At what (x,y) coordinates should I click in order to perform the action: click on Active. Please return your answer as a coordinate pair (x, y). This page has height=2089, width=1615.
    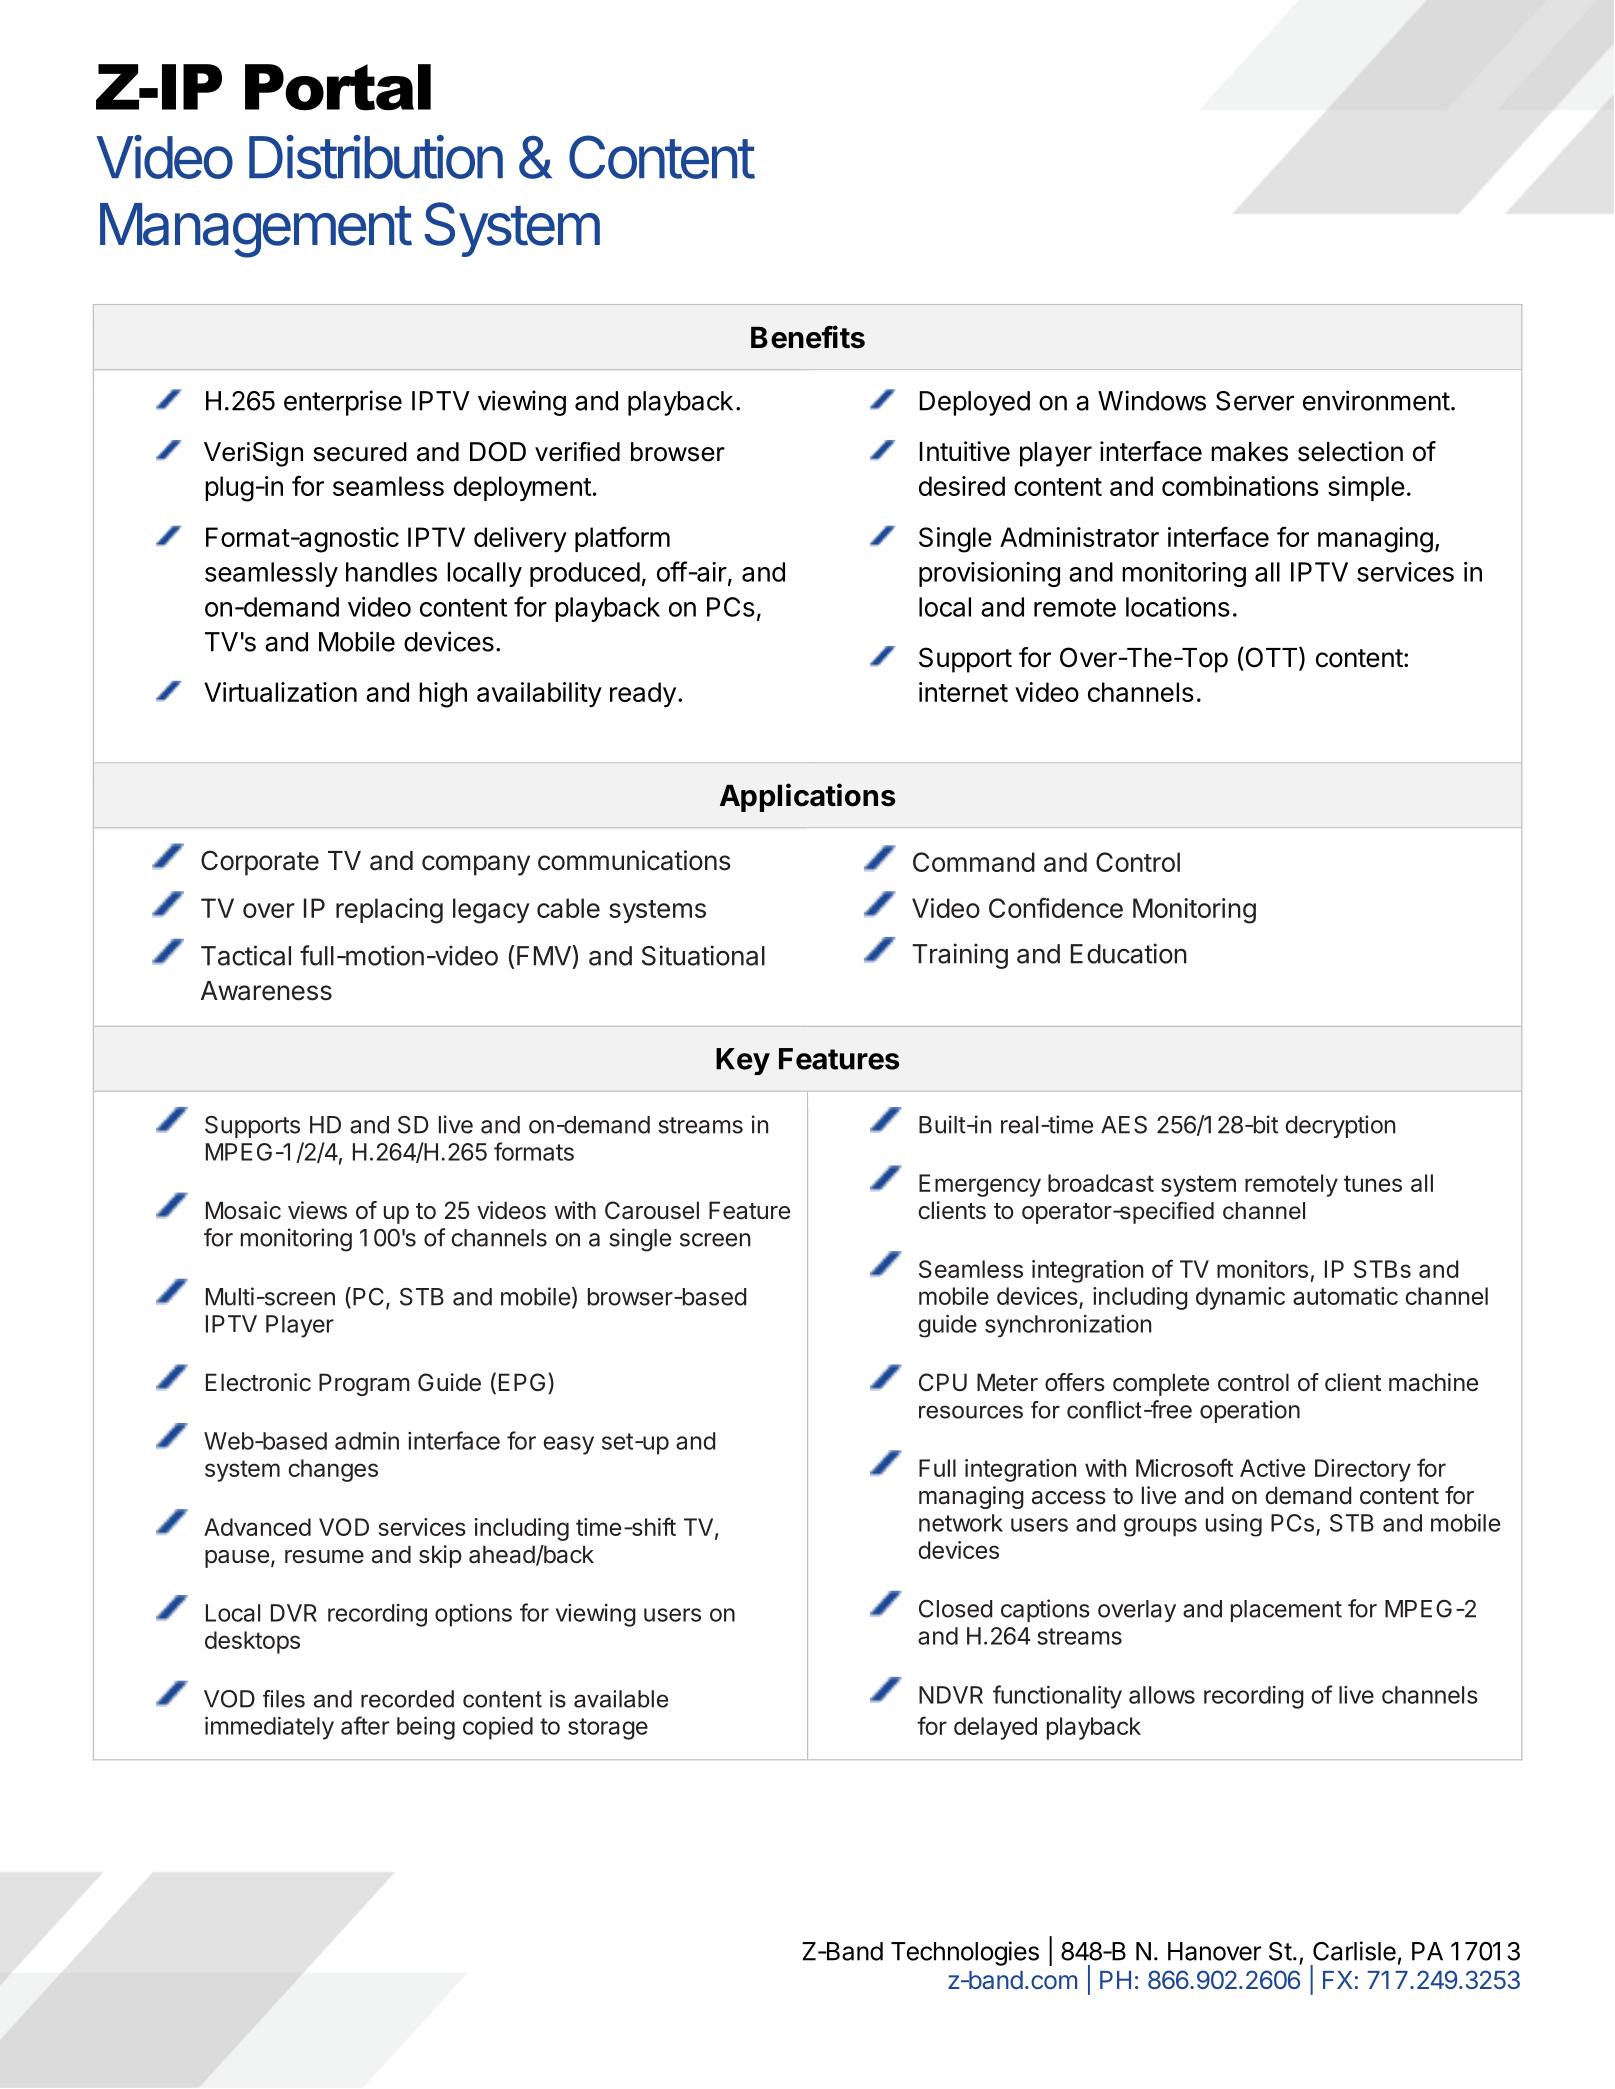
    Looking at the image, I should click on (1272, 1468).
